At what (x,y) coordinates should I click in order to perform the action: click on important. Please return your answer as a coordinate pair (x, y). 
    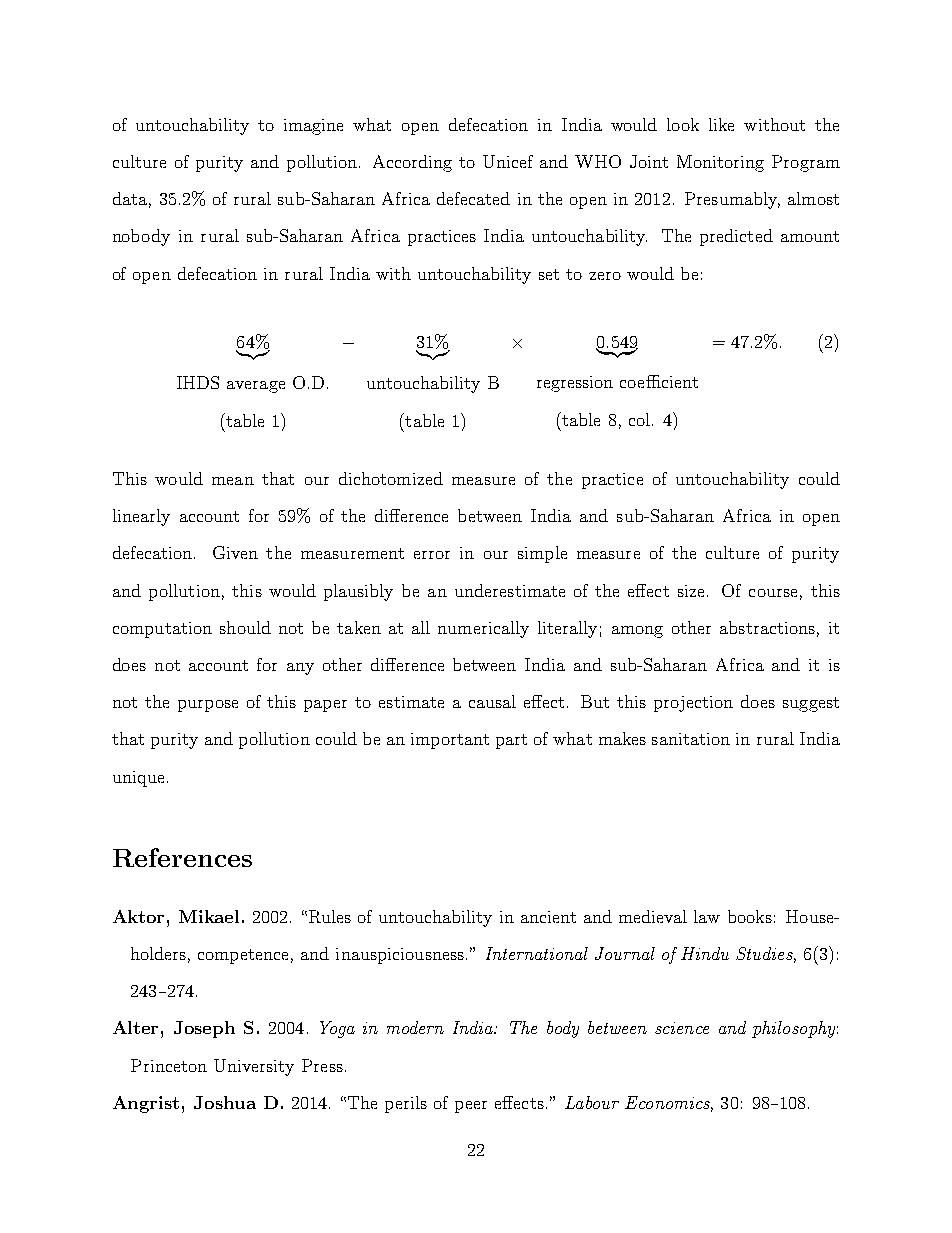
    Looking at the image, I should click on (450, 741).
